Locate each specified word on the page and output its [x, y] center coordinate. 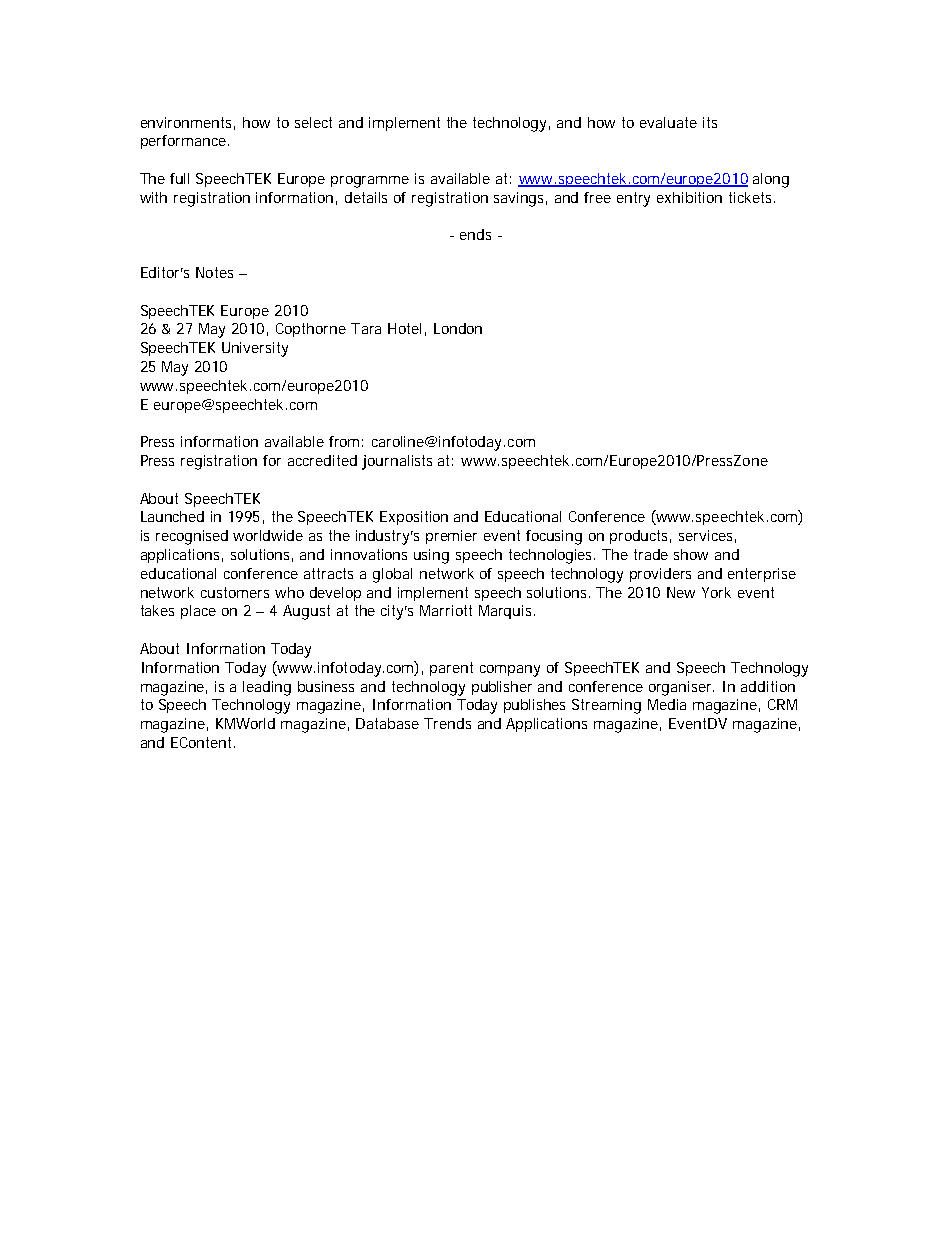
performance [185, 142]
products [640, 537]
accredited [322, 460]
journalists [397, 462]
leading [267, 688]
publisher [502, 688]
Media [667, 704]
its [710, 122]
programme [370, 182]
